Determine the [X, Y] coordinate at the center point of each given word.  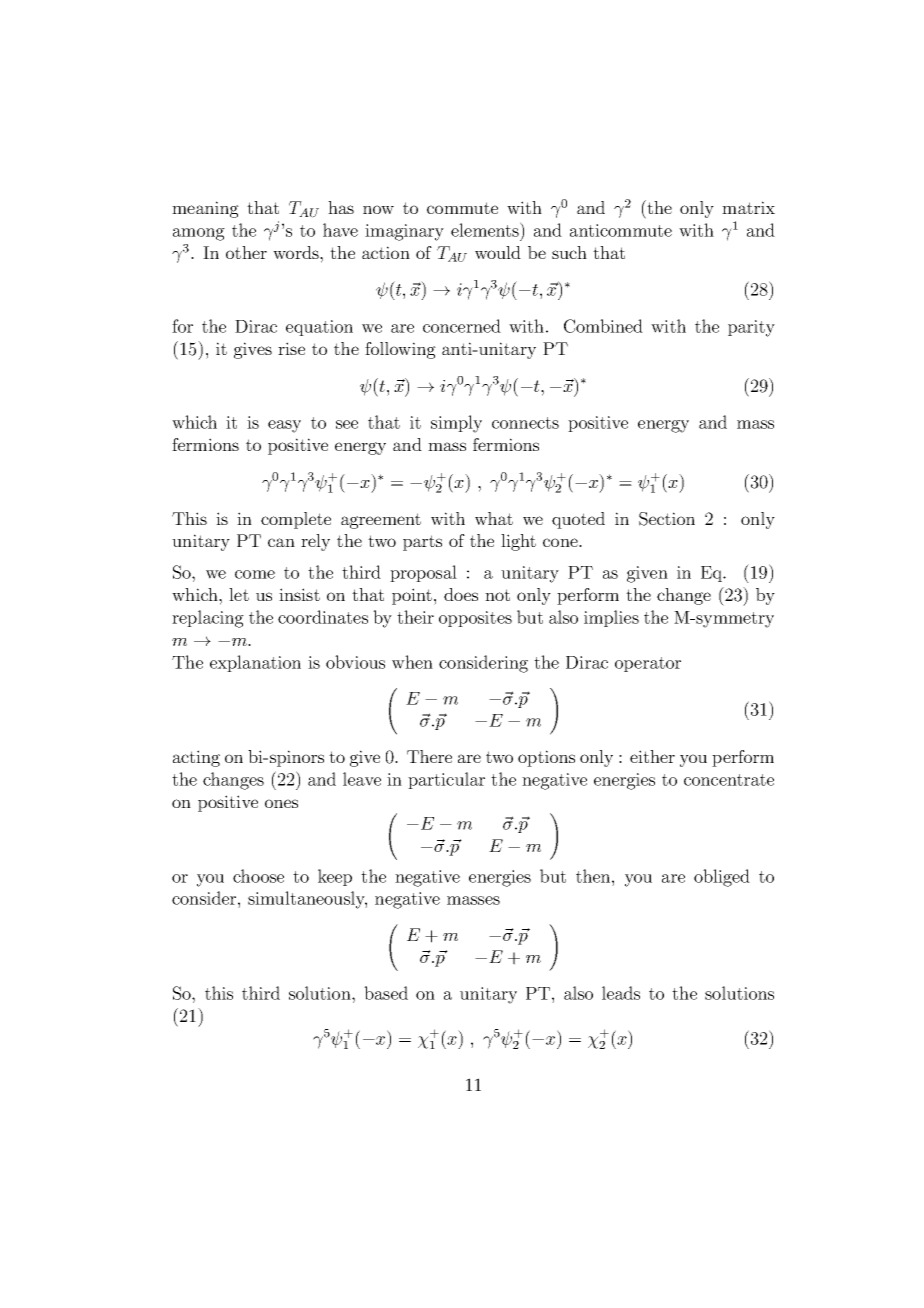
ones [281, 803]
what [494, 518]
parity [751, 328]
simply [456, 424]
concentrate [729, 780]
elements [486, 229]
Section [667, 519]
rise [291, 348]
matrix [748, 207]
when [412, 662]
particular [446, 780]
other [246, 252]
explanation [255, 663]
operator [648, 664]
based [386, 993]
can [281, 542]
